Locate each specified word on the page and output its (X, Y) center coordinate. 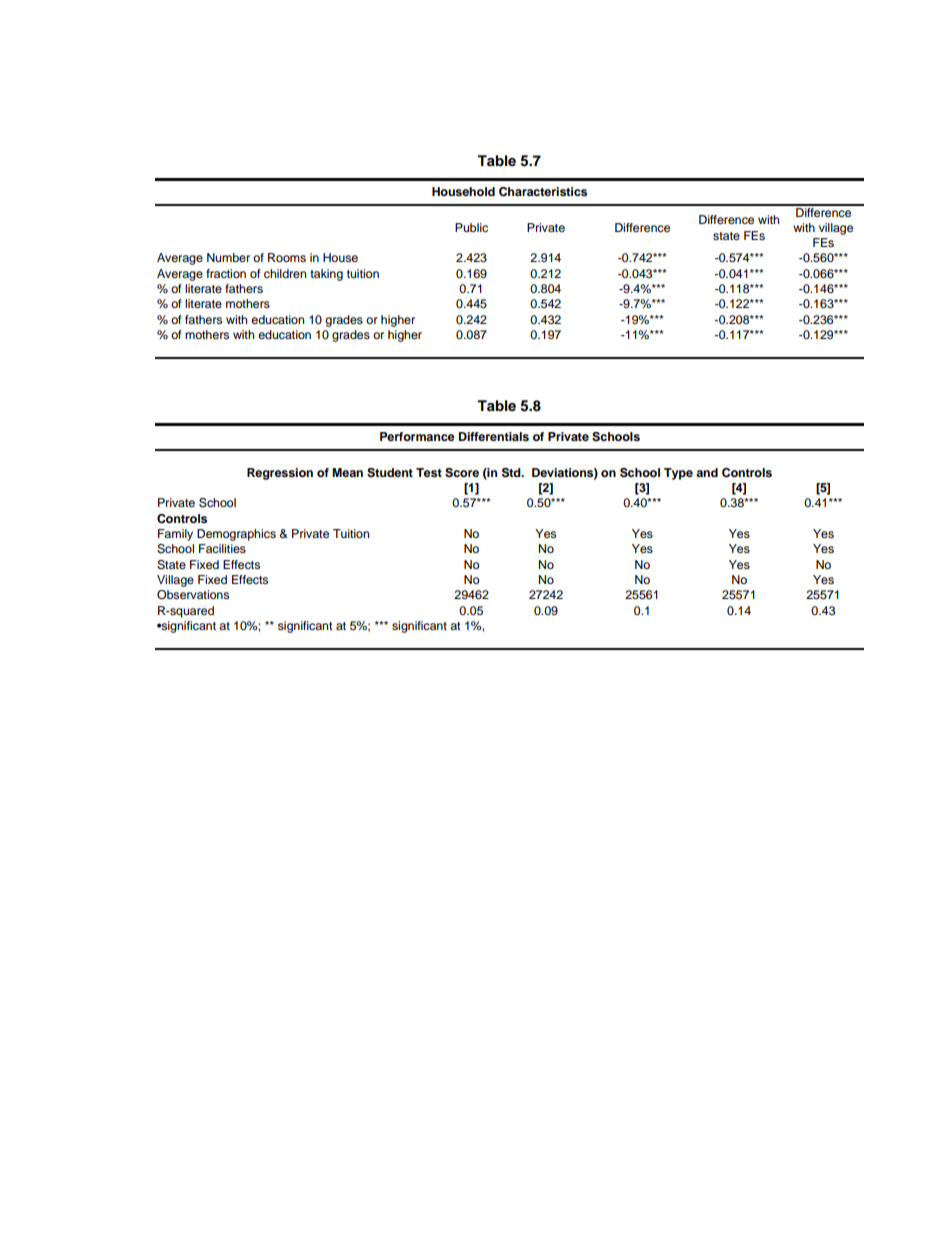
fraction (226, 273)
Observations (193, 595)
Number (228, 257)
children (285, 273)
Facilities (222, 548)
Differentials (494, 436)
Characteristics (543, 192)
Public (471, 227)
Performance (417, 436)
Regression (280, 474)
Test (429, 472)
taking (326, 275)
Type (678, 474)
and (707, 472)
